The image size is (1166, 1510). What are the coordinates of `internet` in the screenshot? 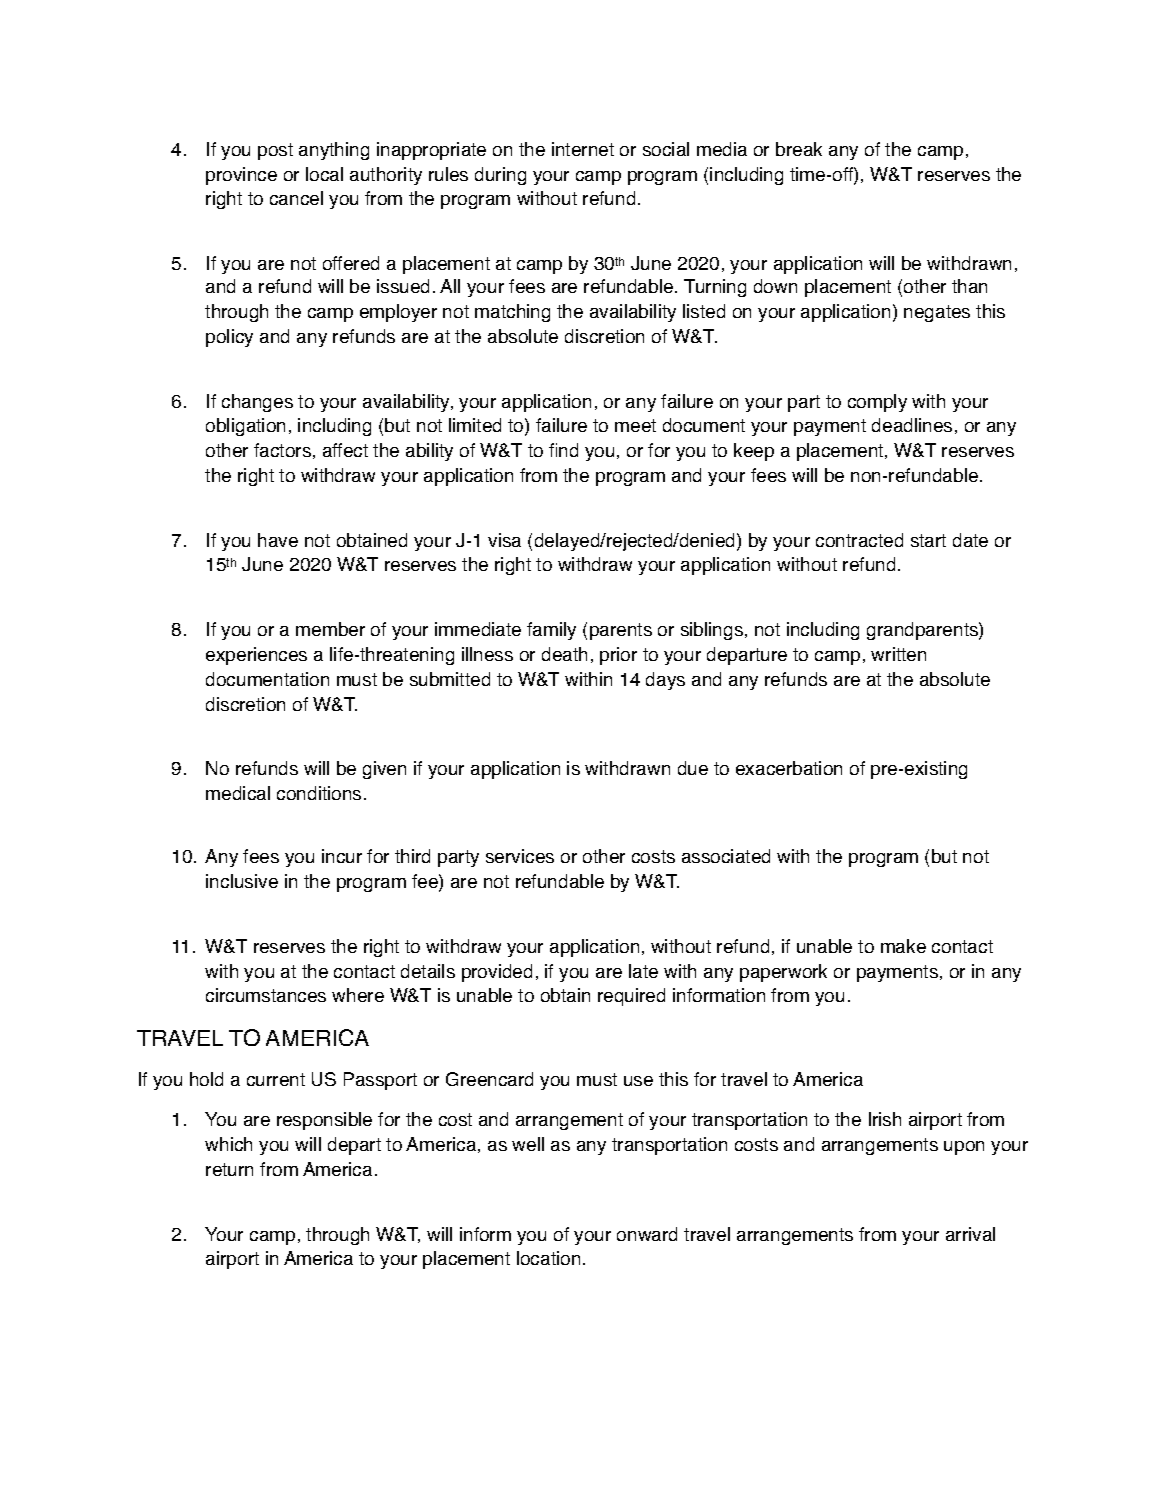 It's located at (583, 149).
